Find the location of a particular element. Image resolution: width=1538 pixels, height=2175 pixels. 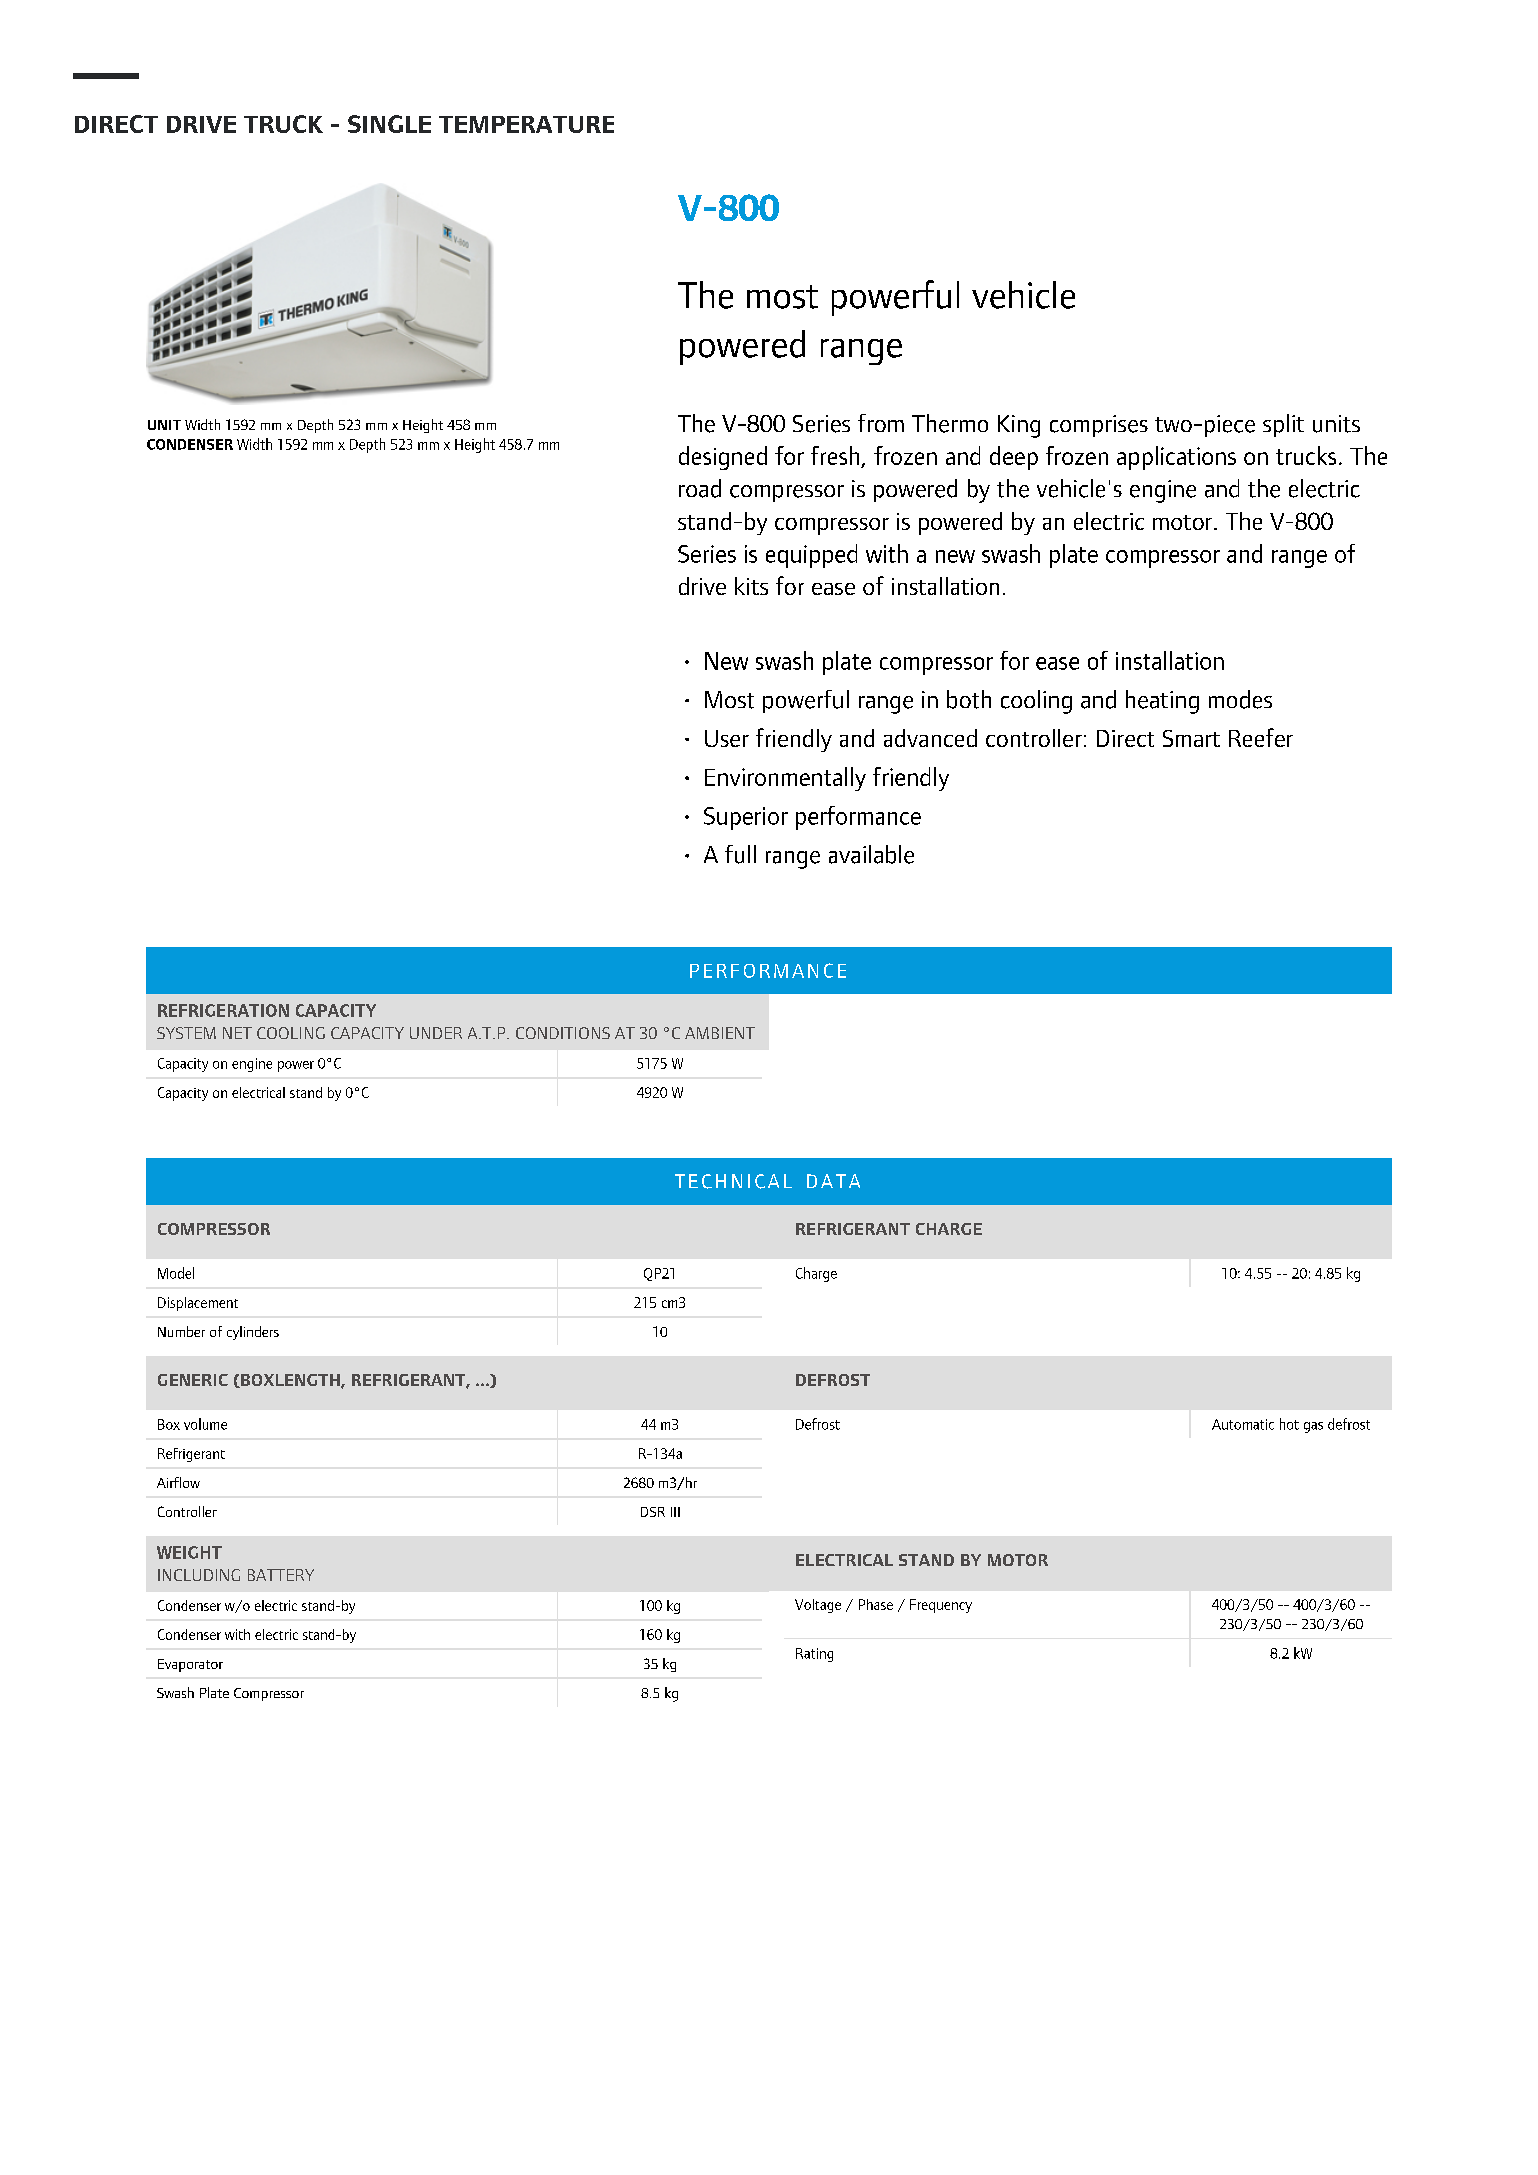

Smart is located at coordinates (1191, 738).
